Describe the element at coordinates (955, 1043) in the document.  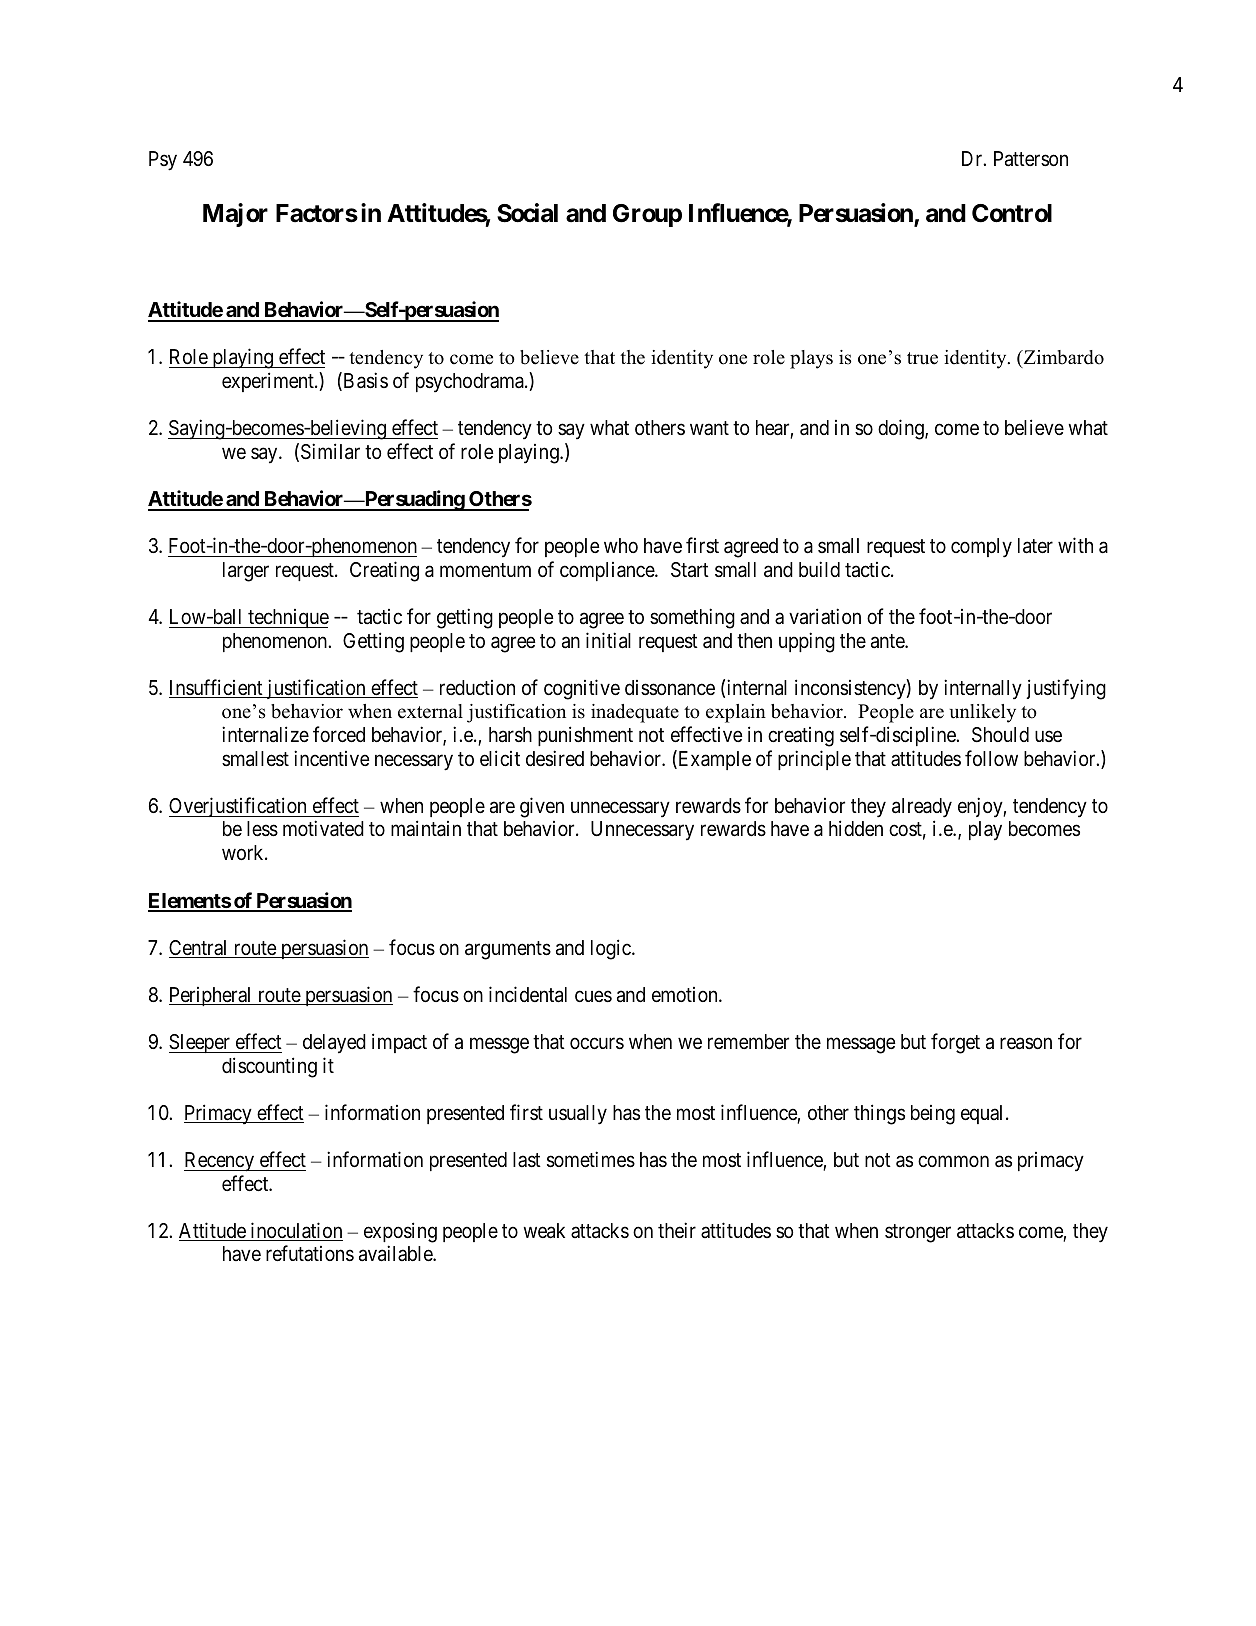
I see `forget` at that location.
